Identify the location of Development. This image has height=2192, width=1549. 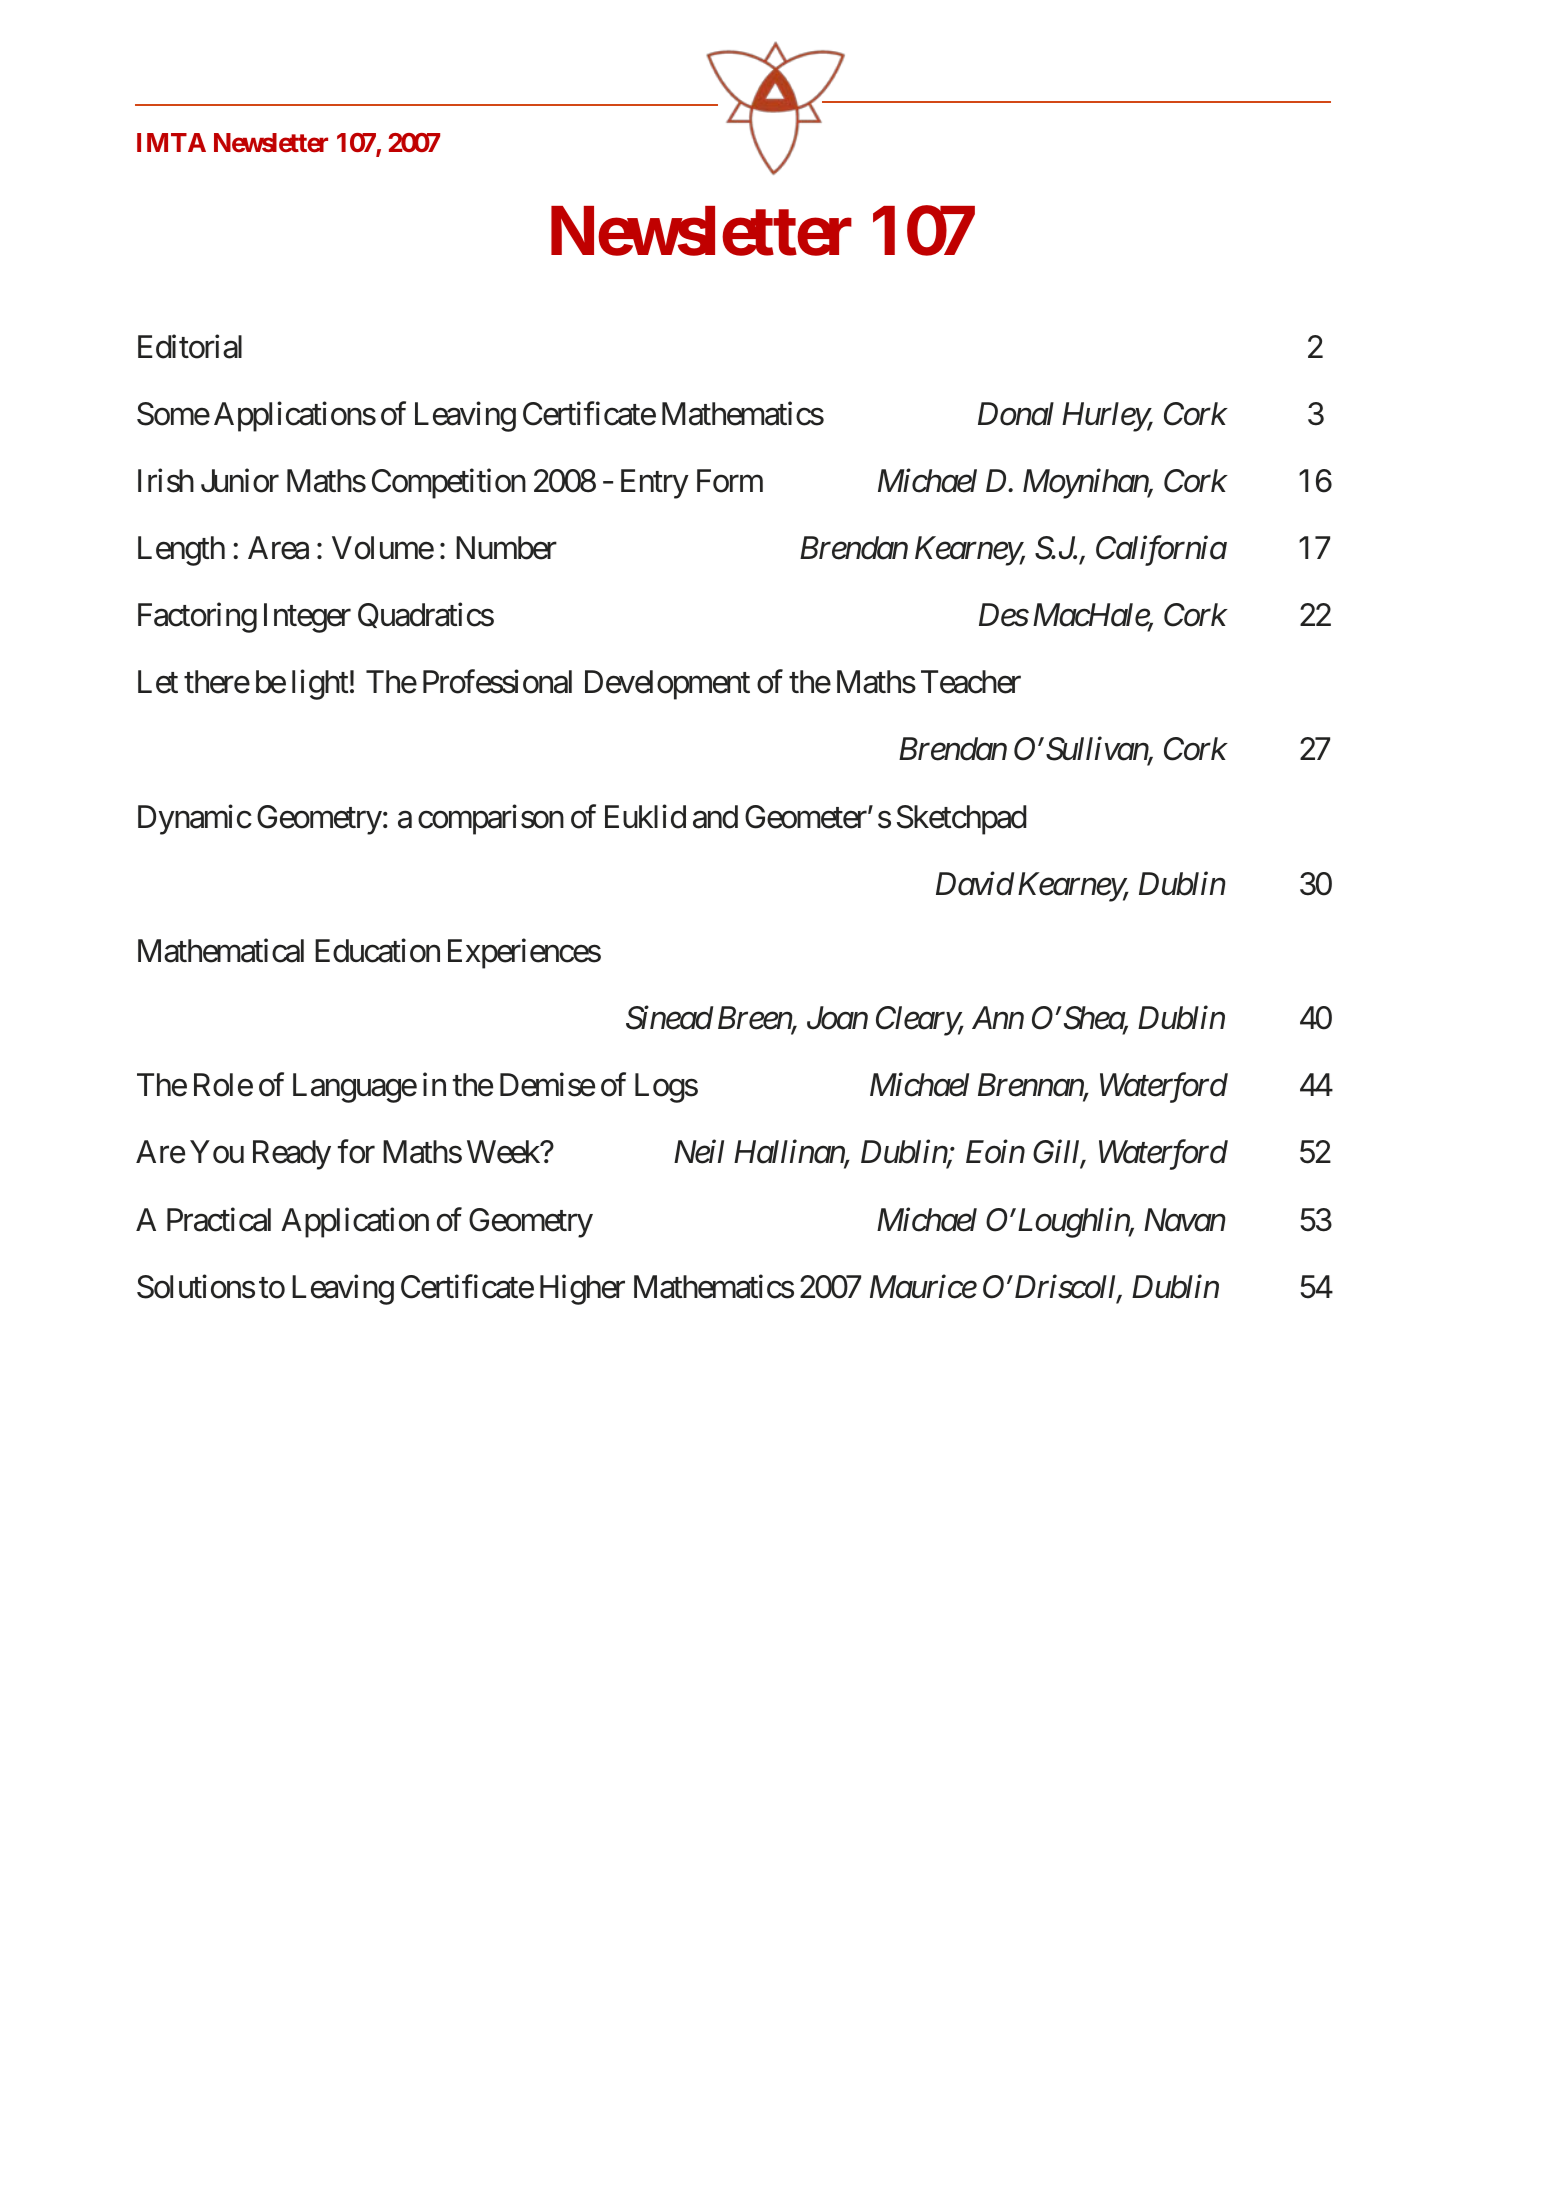
(667, 685).
